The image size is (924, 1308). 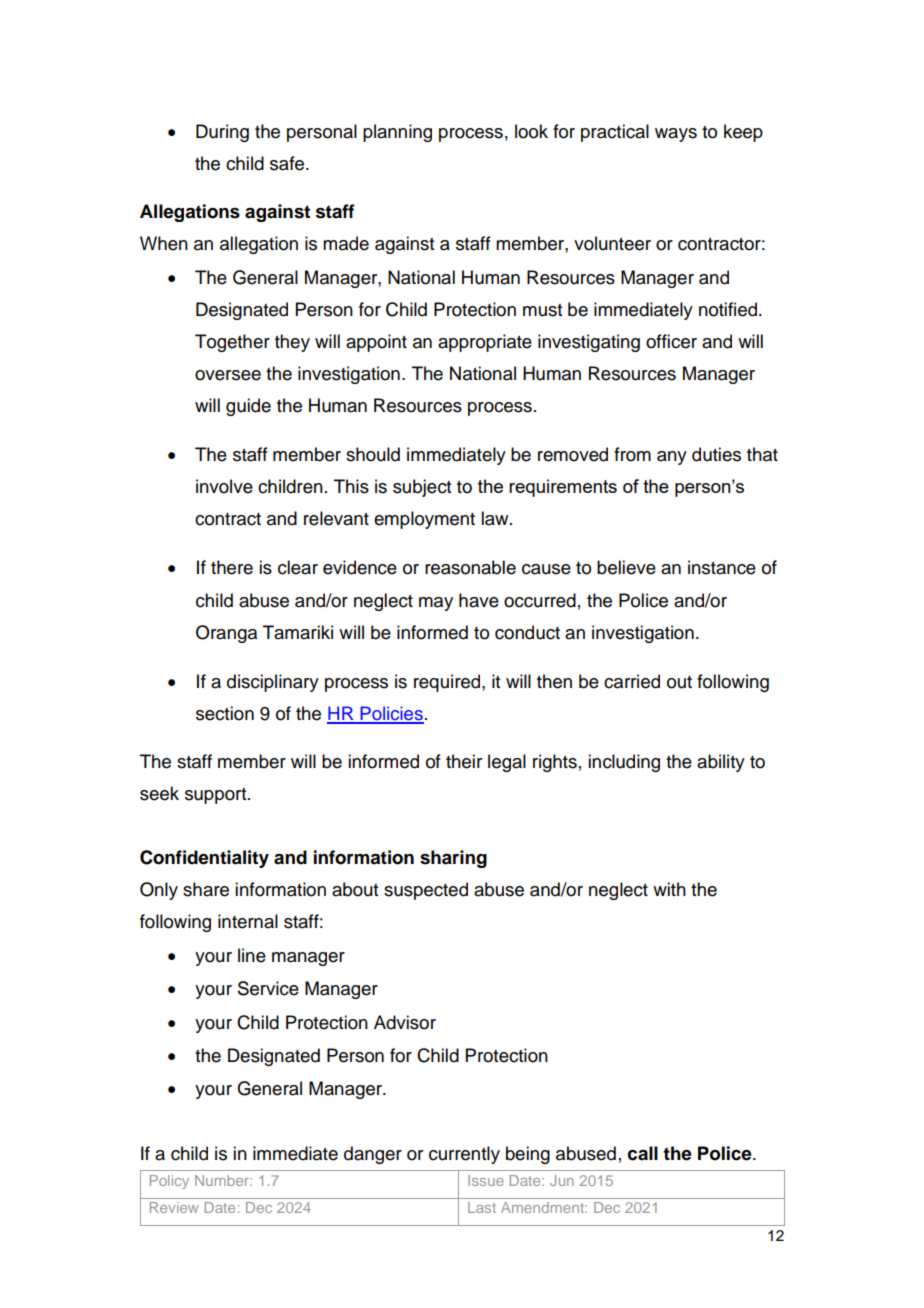 What do you see at coordinates (397, 133) in the document?
I see `planning` at bounding box center [397, 133].
